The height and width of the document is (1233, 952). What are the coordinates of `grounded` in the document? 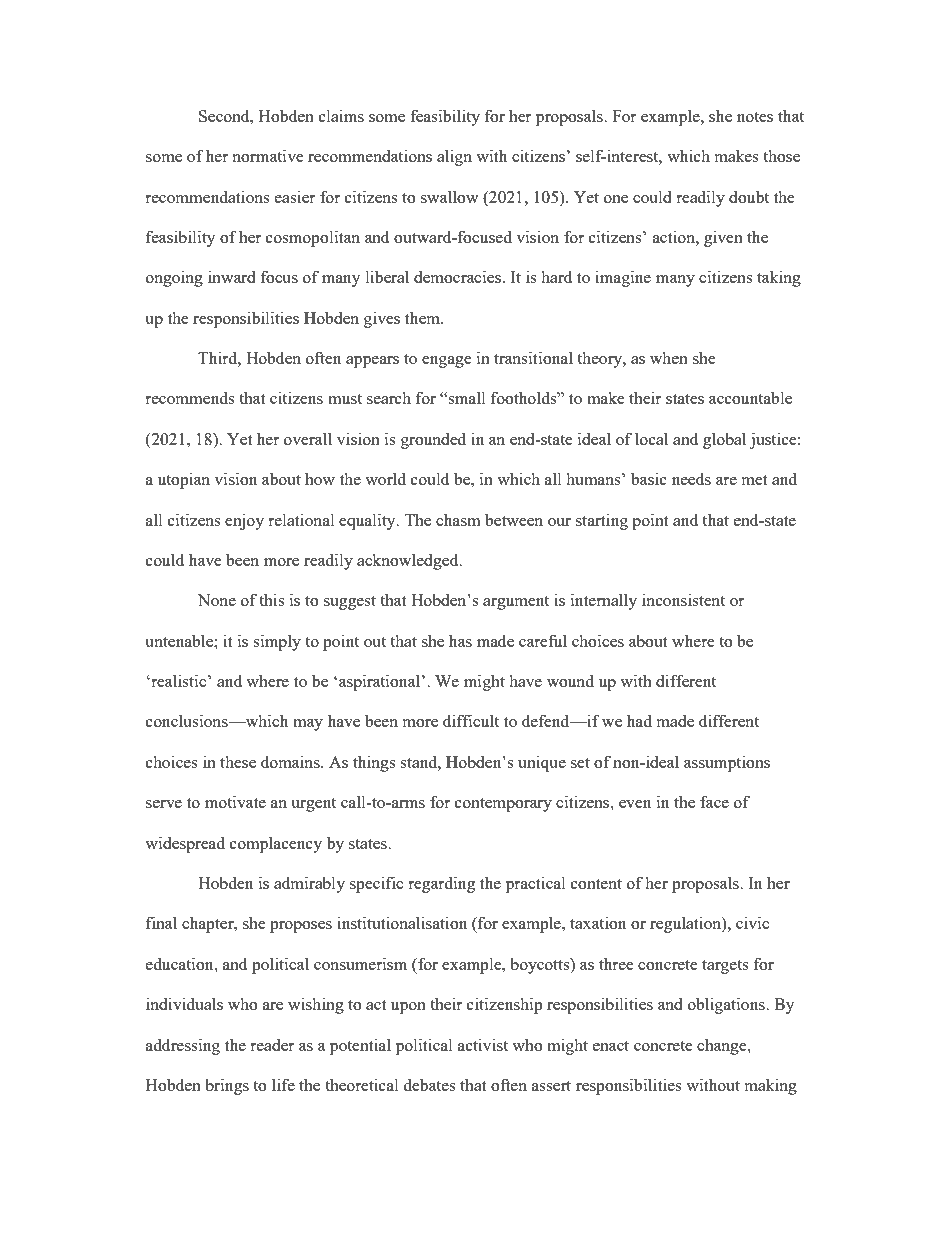 It's located at (433, 440).
